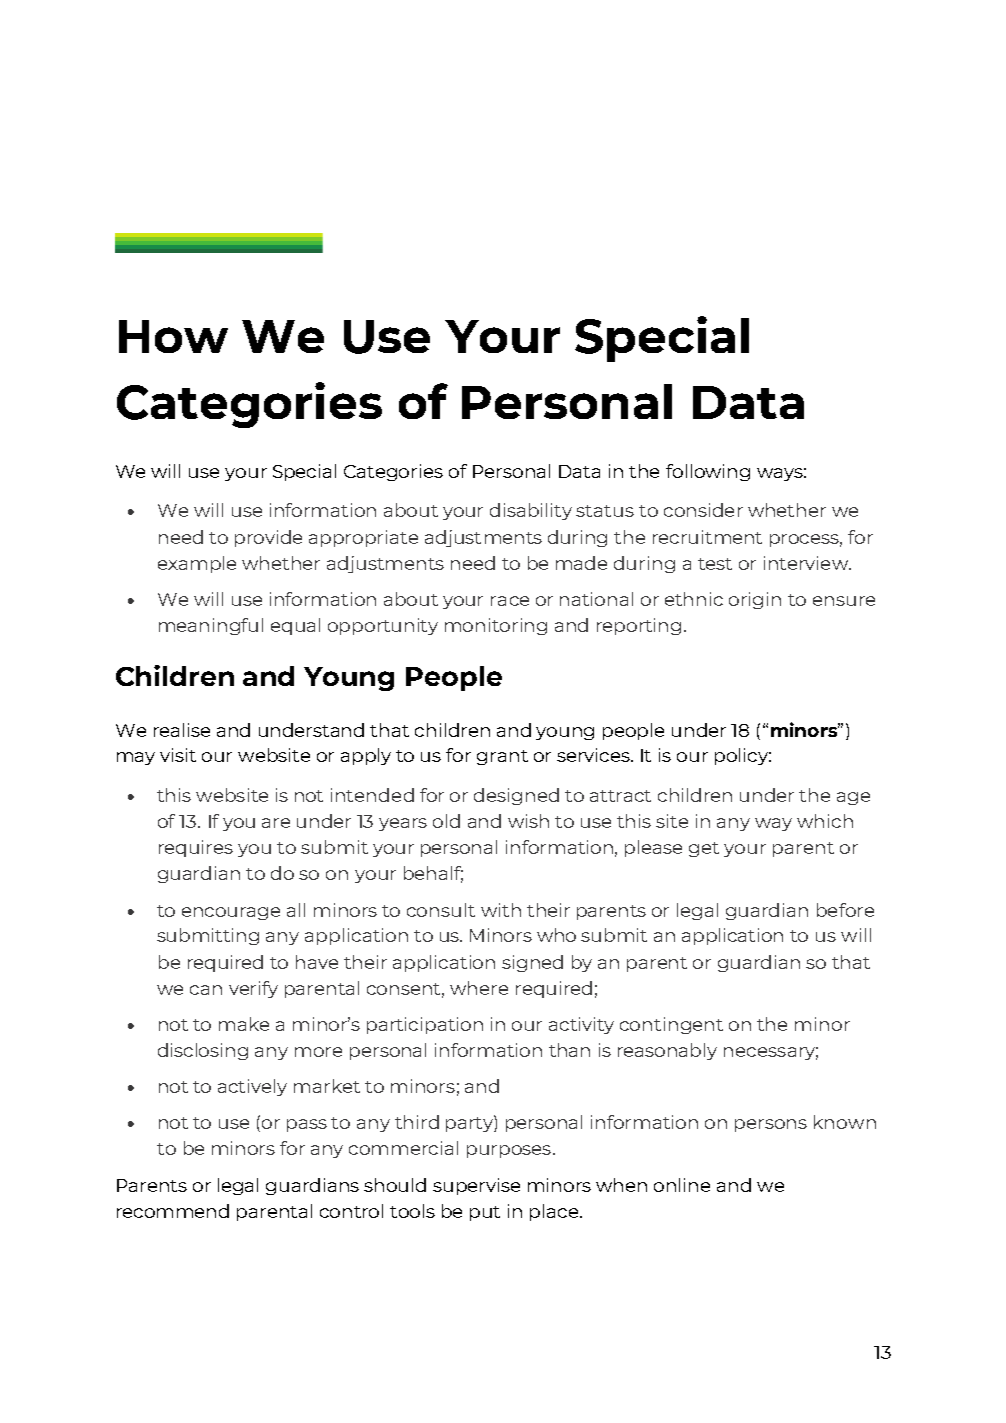 The image size is (1006, 1423). What do you see at coordinates (173, 336) in the screenshot?
I see `How` at bounding box center [173, 336].
